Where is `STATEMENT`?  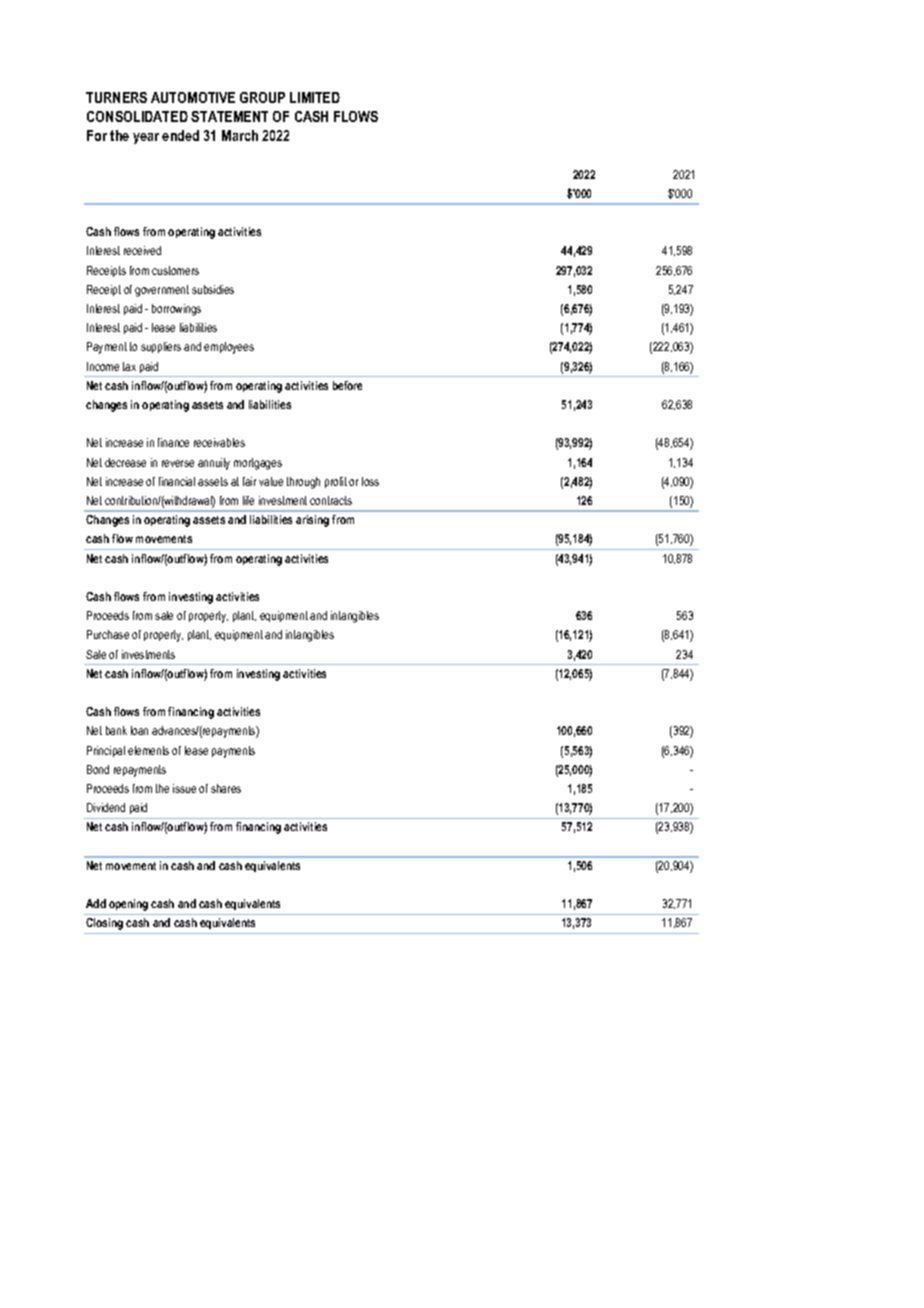
STATEMENT is located at coordinates (229, 116).
